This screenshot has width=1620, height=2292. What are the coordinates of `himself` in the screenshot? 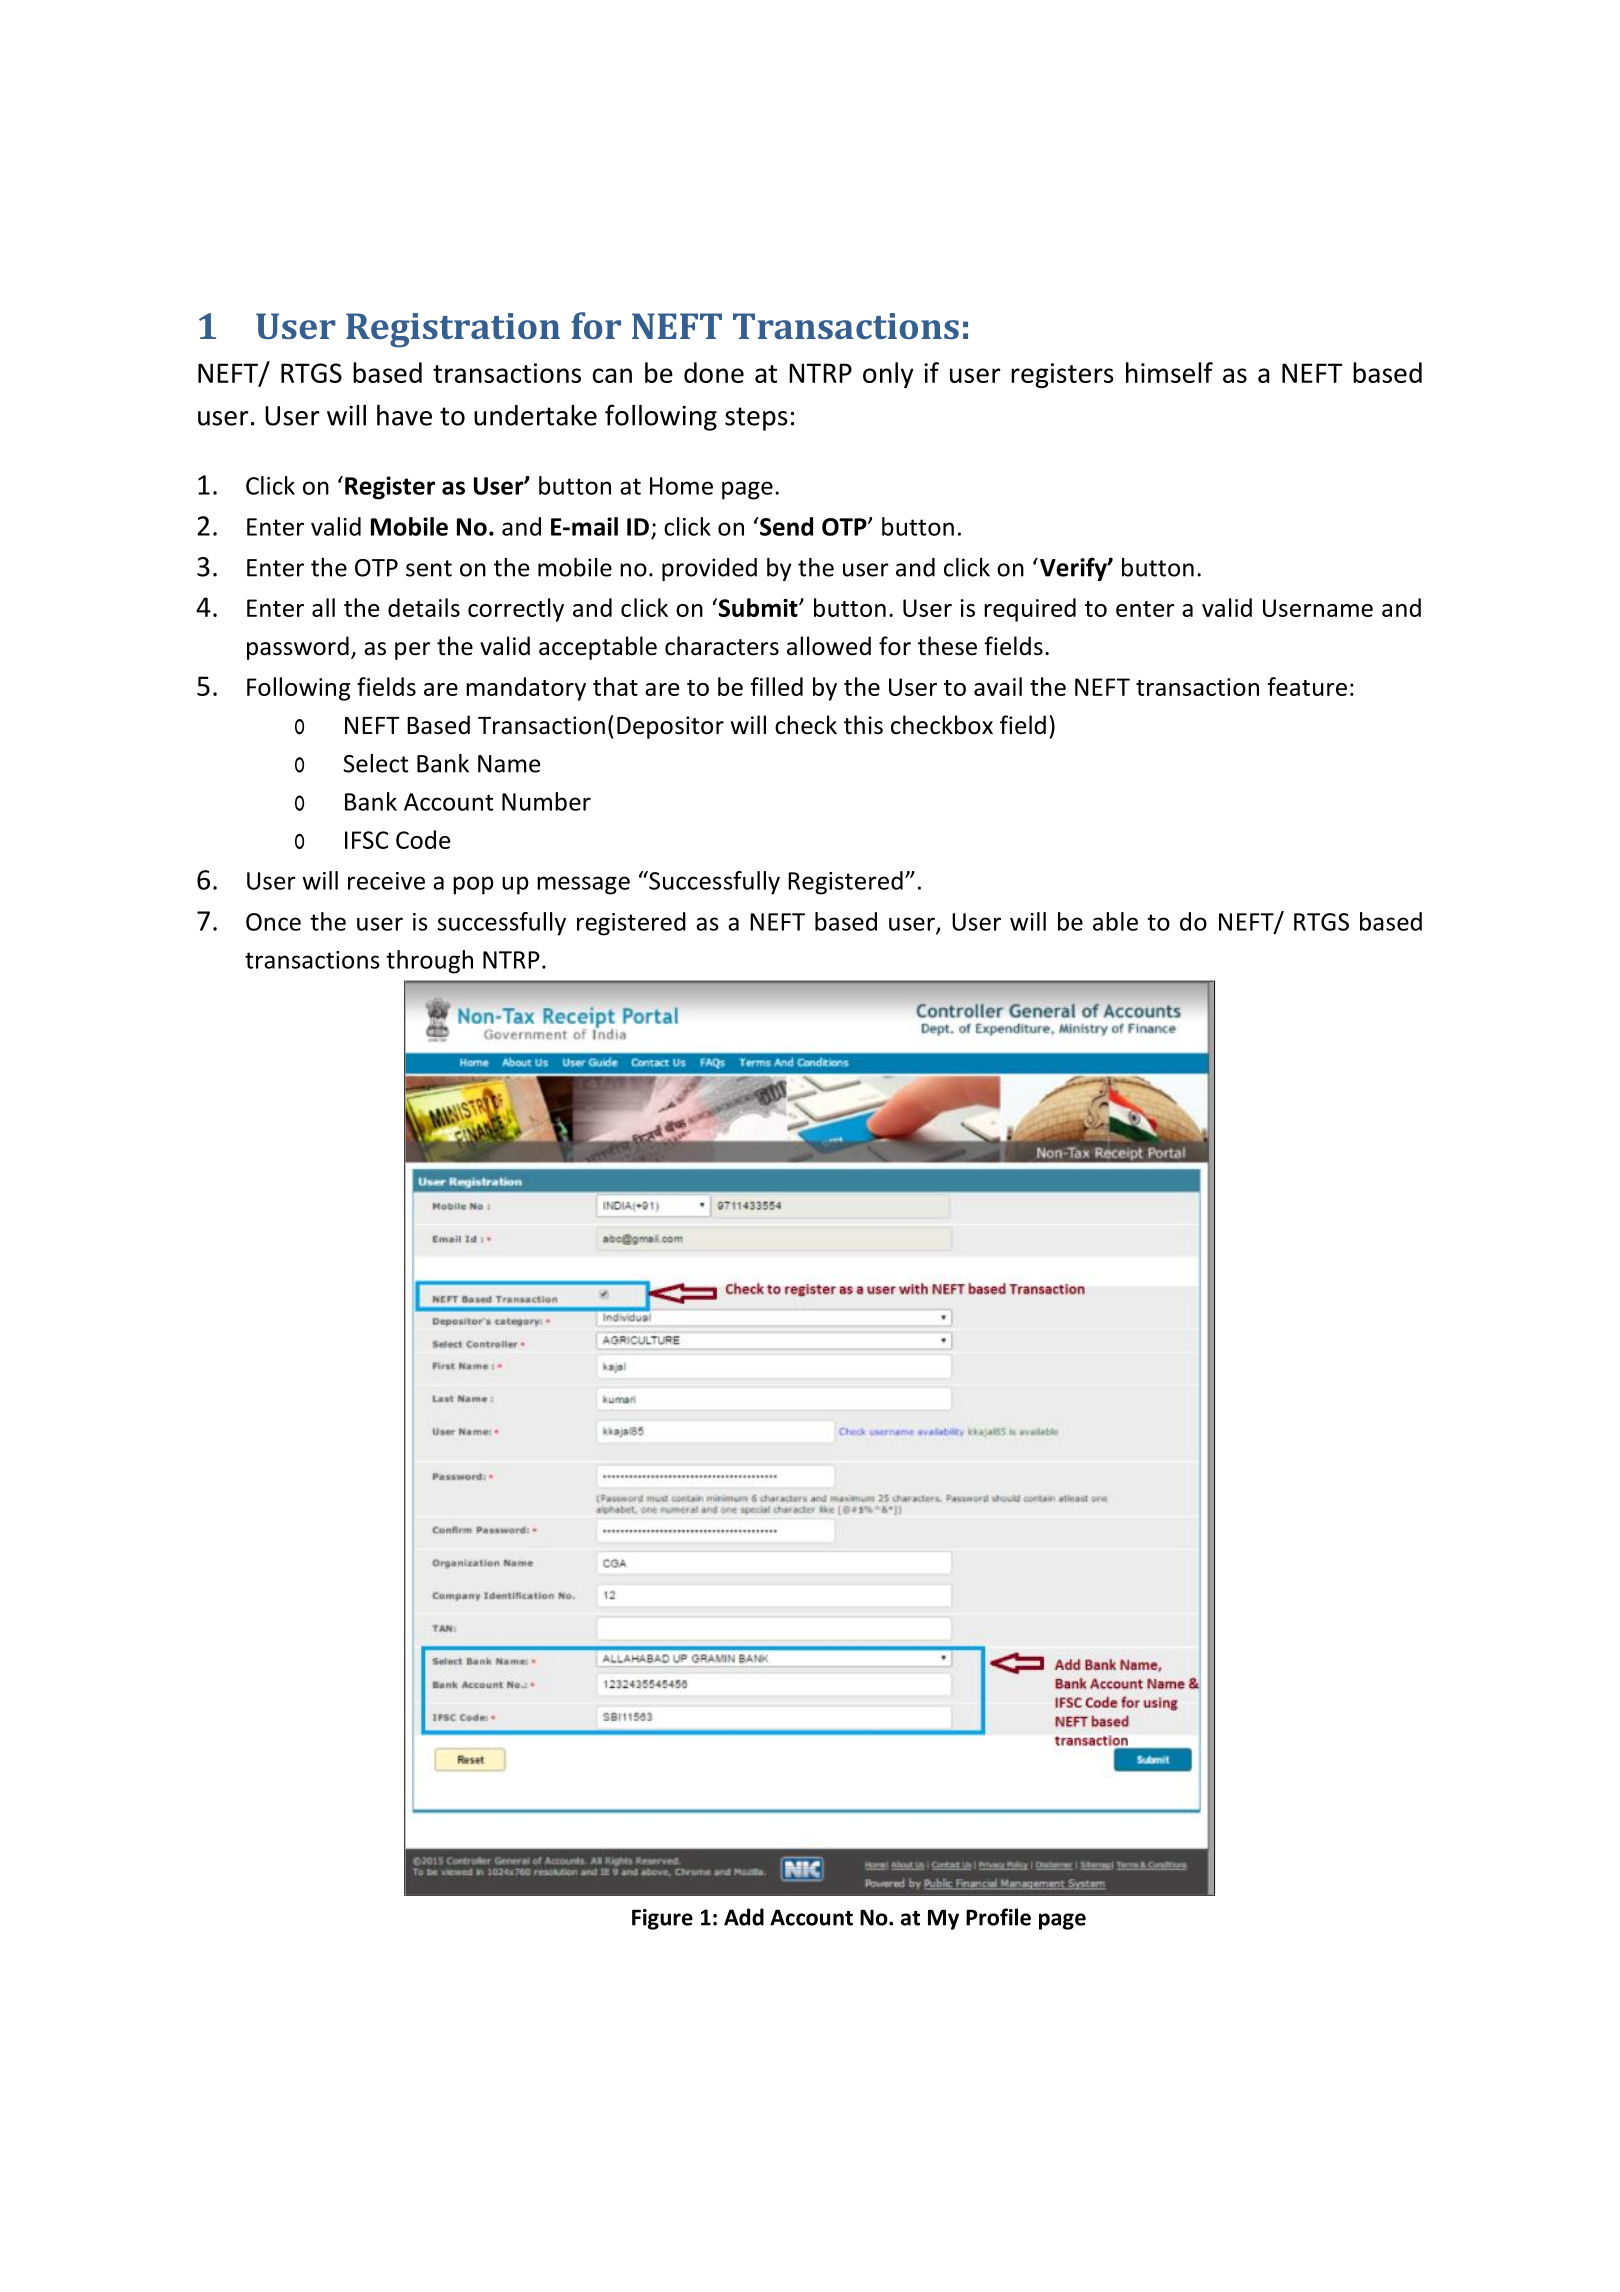 It's located at (1169, 372).
